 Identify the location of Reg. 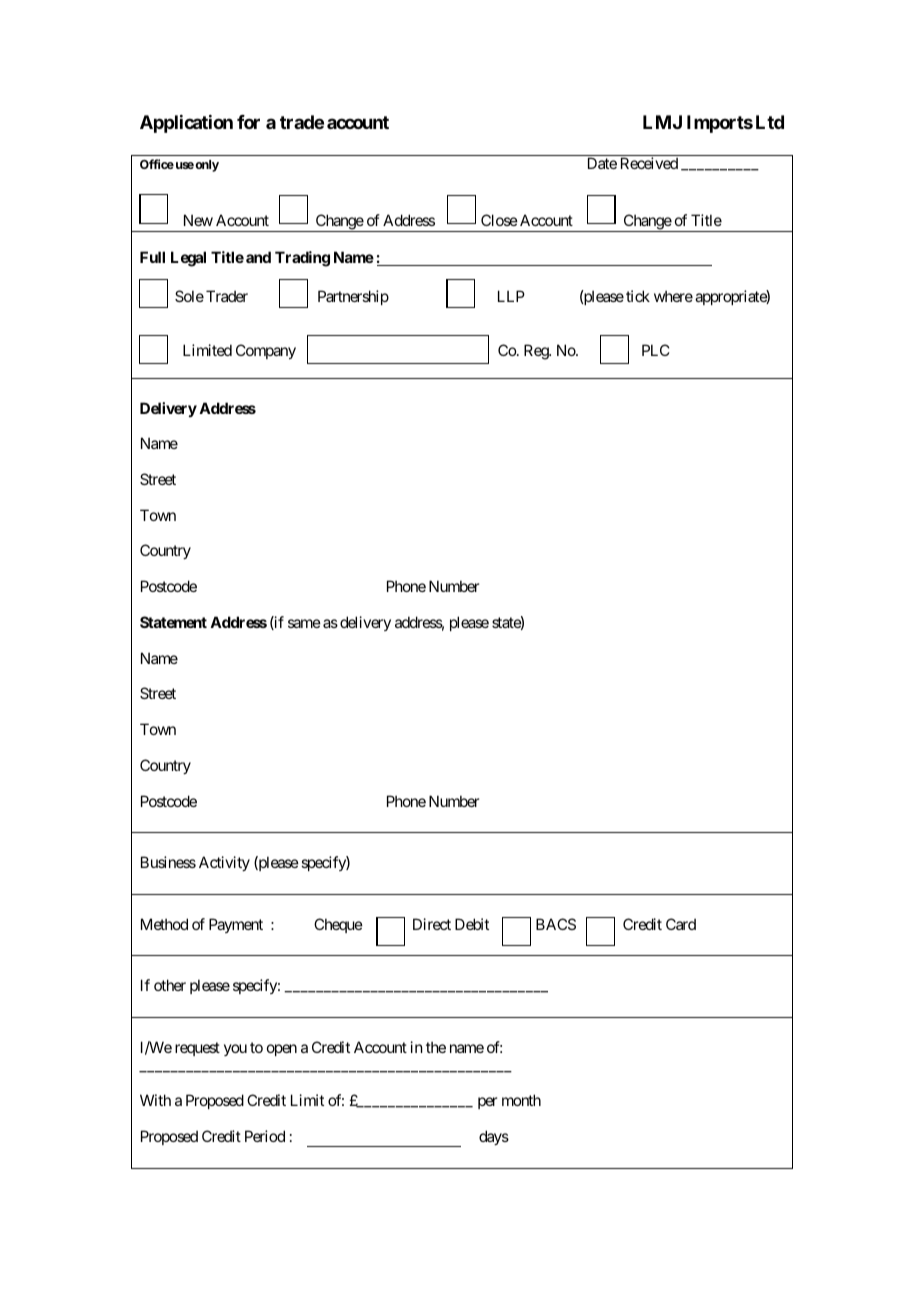
(537, 352).
